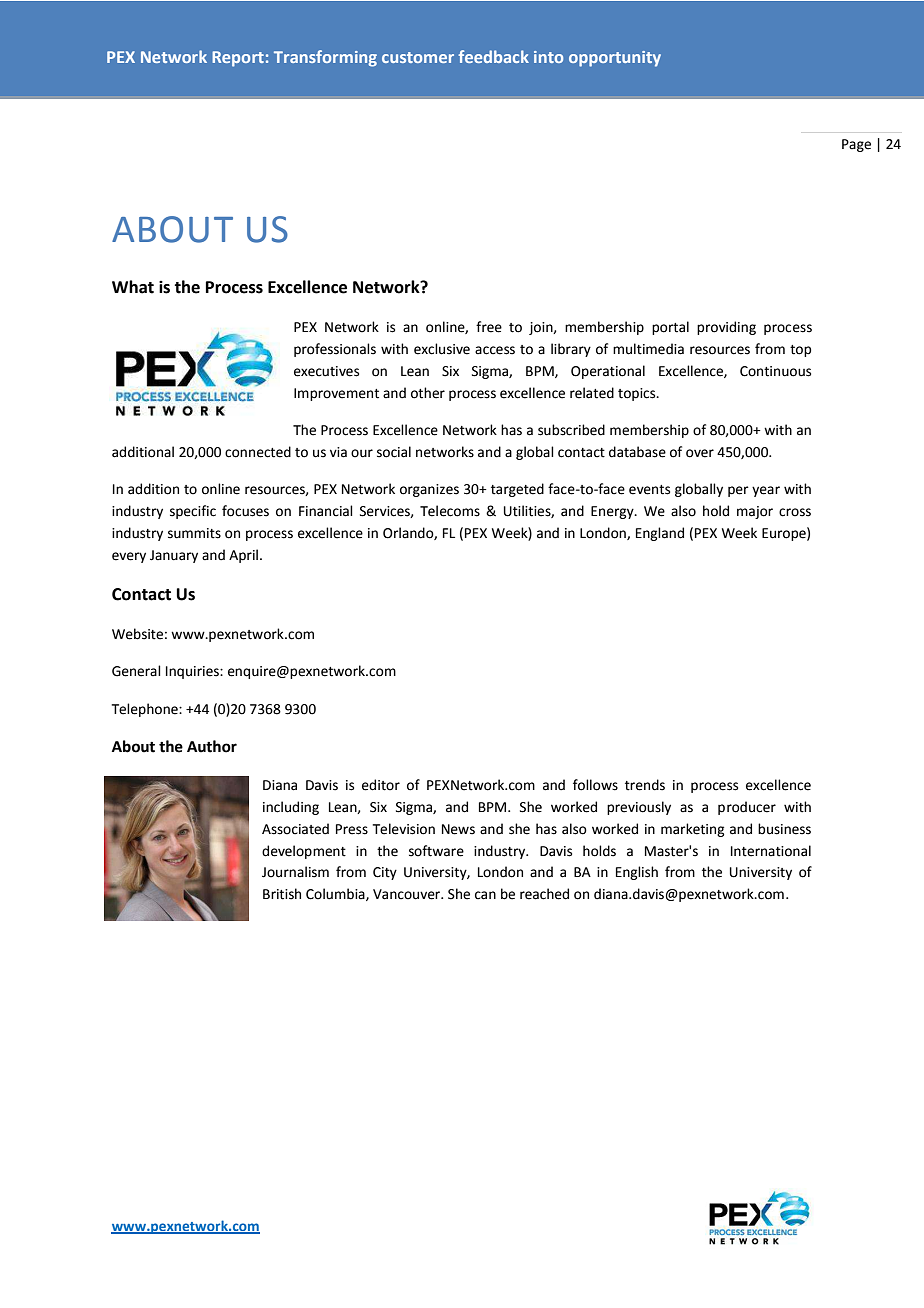 This page has width=924, height=1308. Describe the element at coordinates (335, 350) in the page. I see `professionals` at that location.
